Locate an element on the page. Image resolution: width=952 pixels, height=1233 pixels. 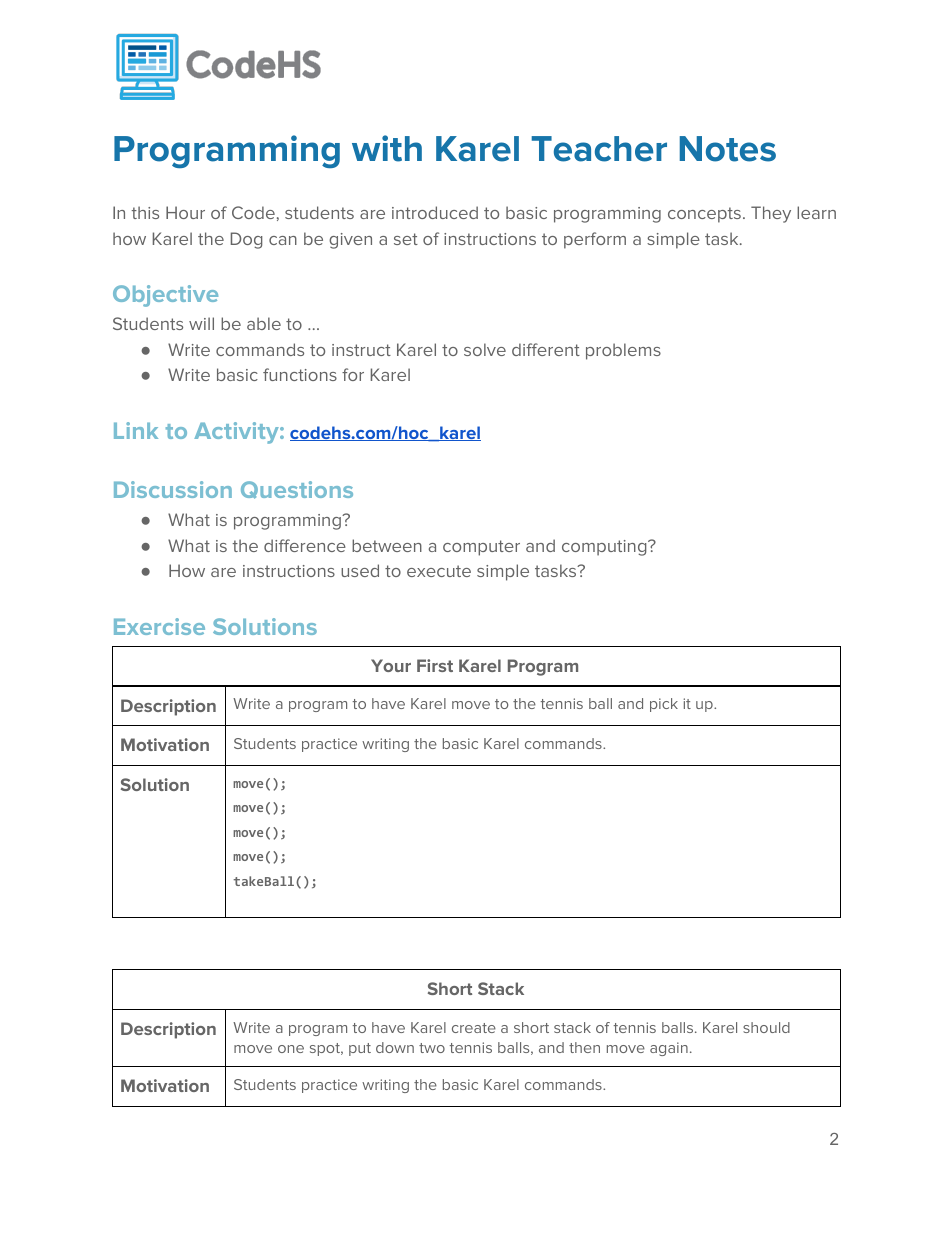
Exercise is located at coordinates (159, 626).
